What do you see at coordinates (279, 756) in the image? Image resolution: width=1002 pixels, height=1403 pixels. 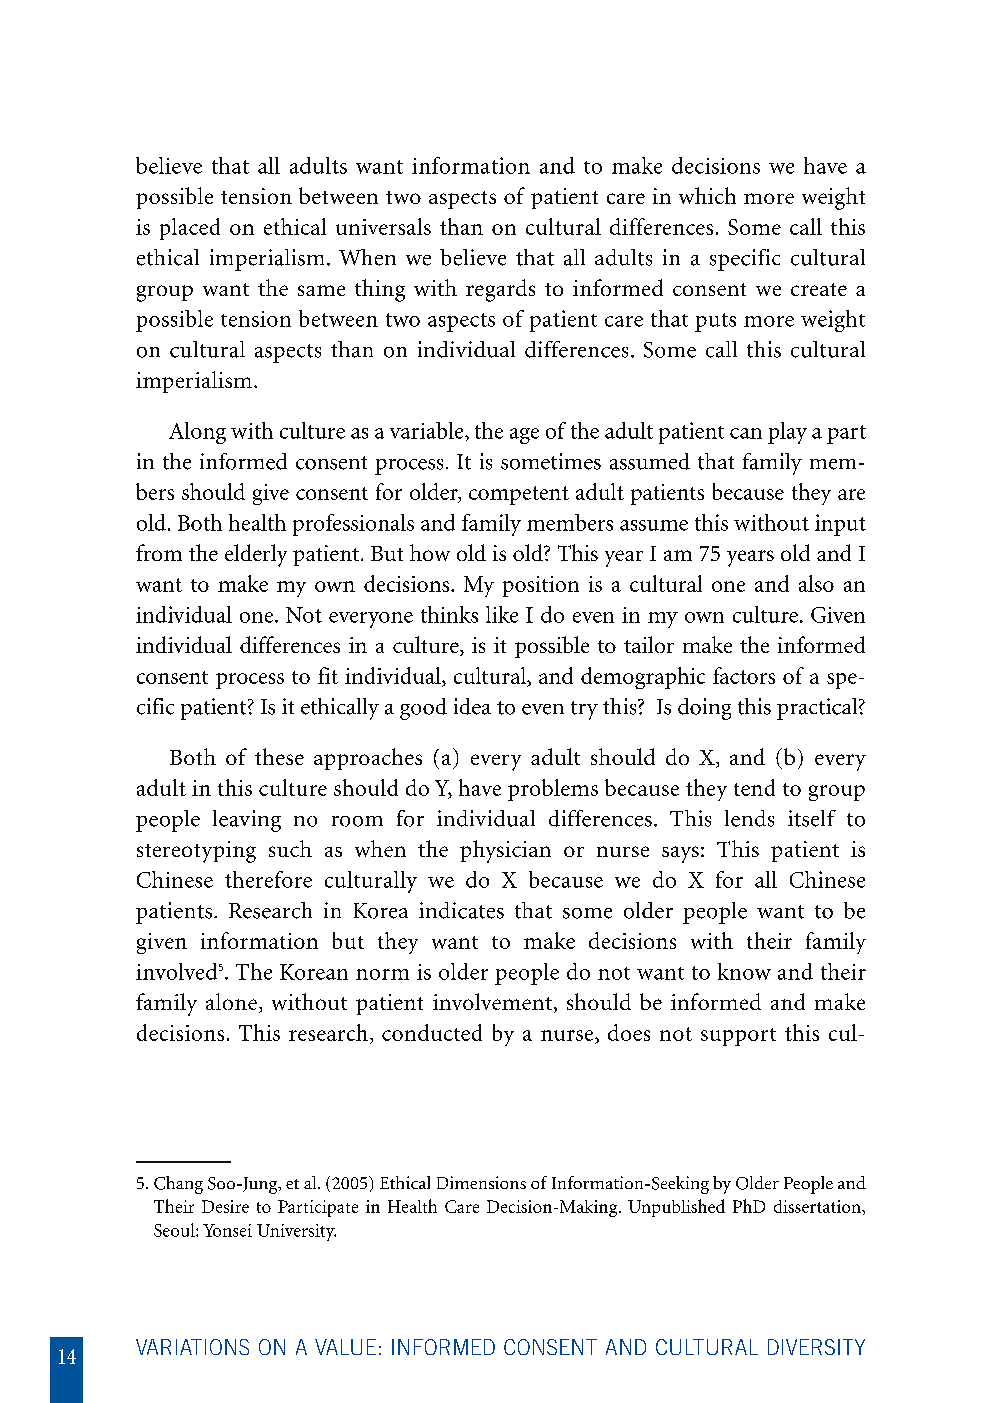 I see `these` at bounding box center [279, 756].
